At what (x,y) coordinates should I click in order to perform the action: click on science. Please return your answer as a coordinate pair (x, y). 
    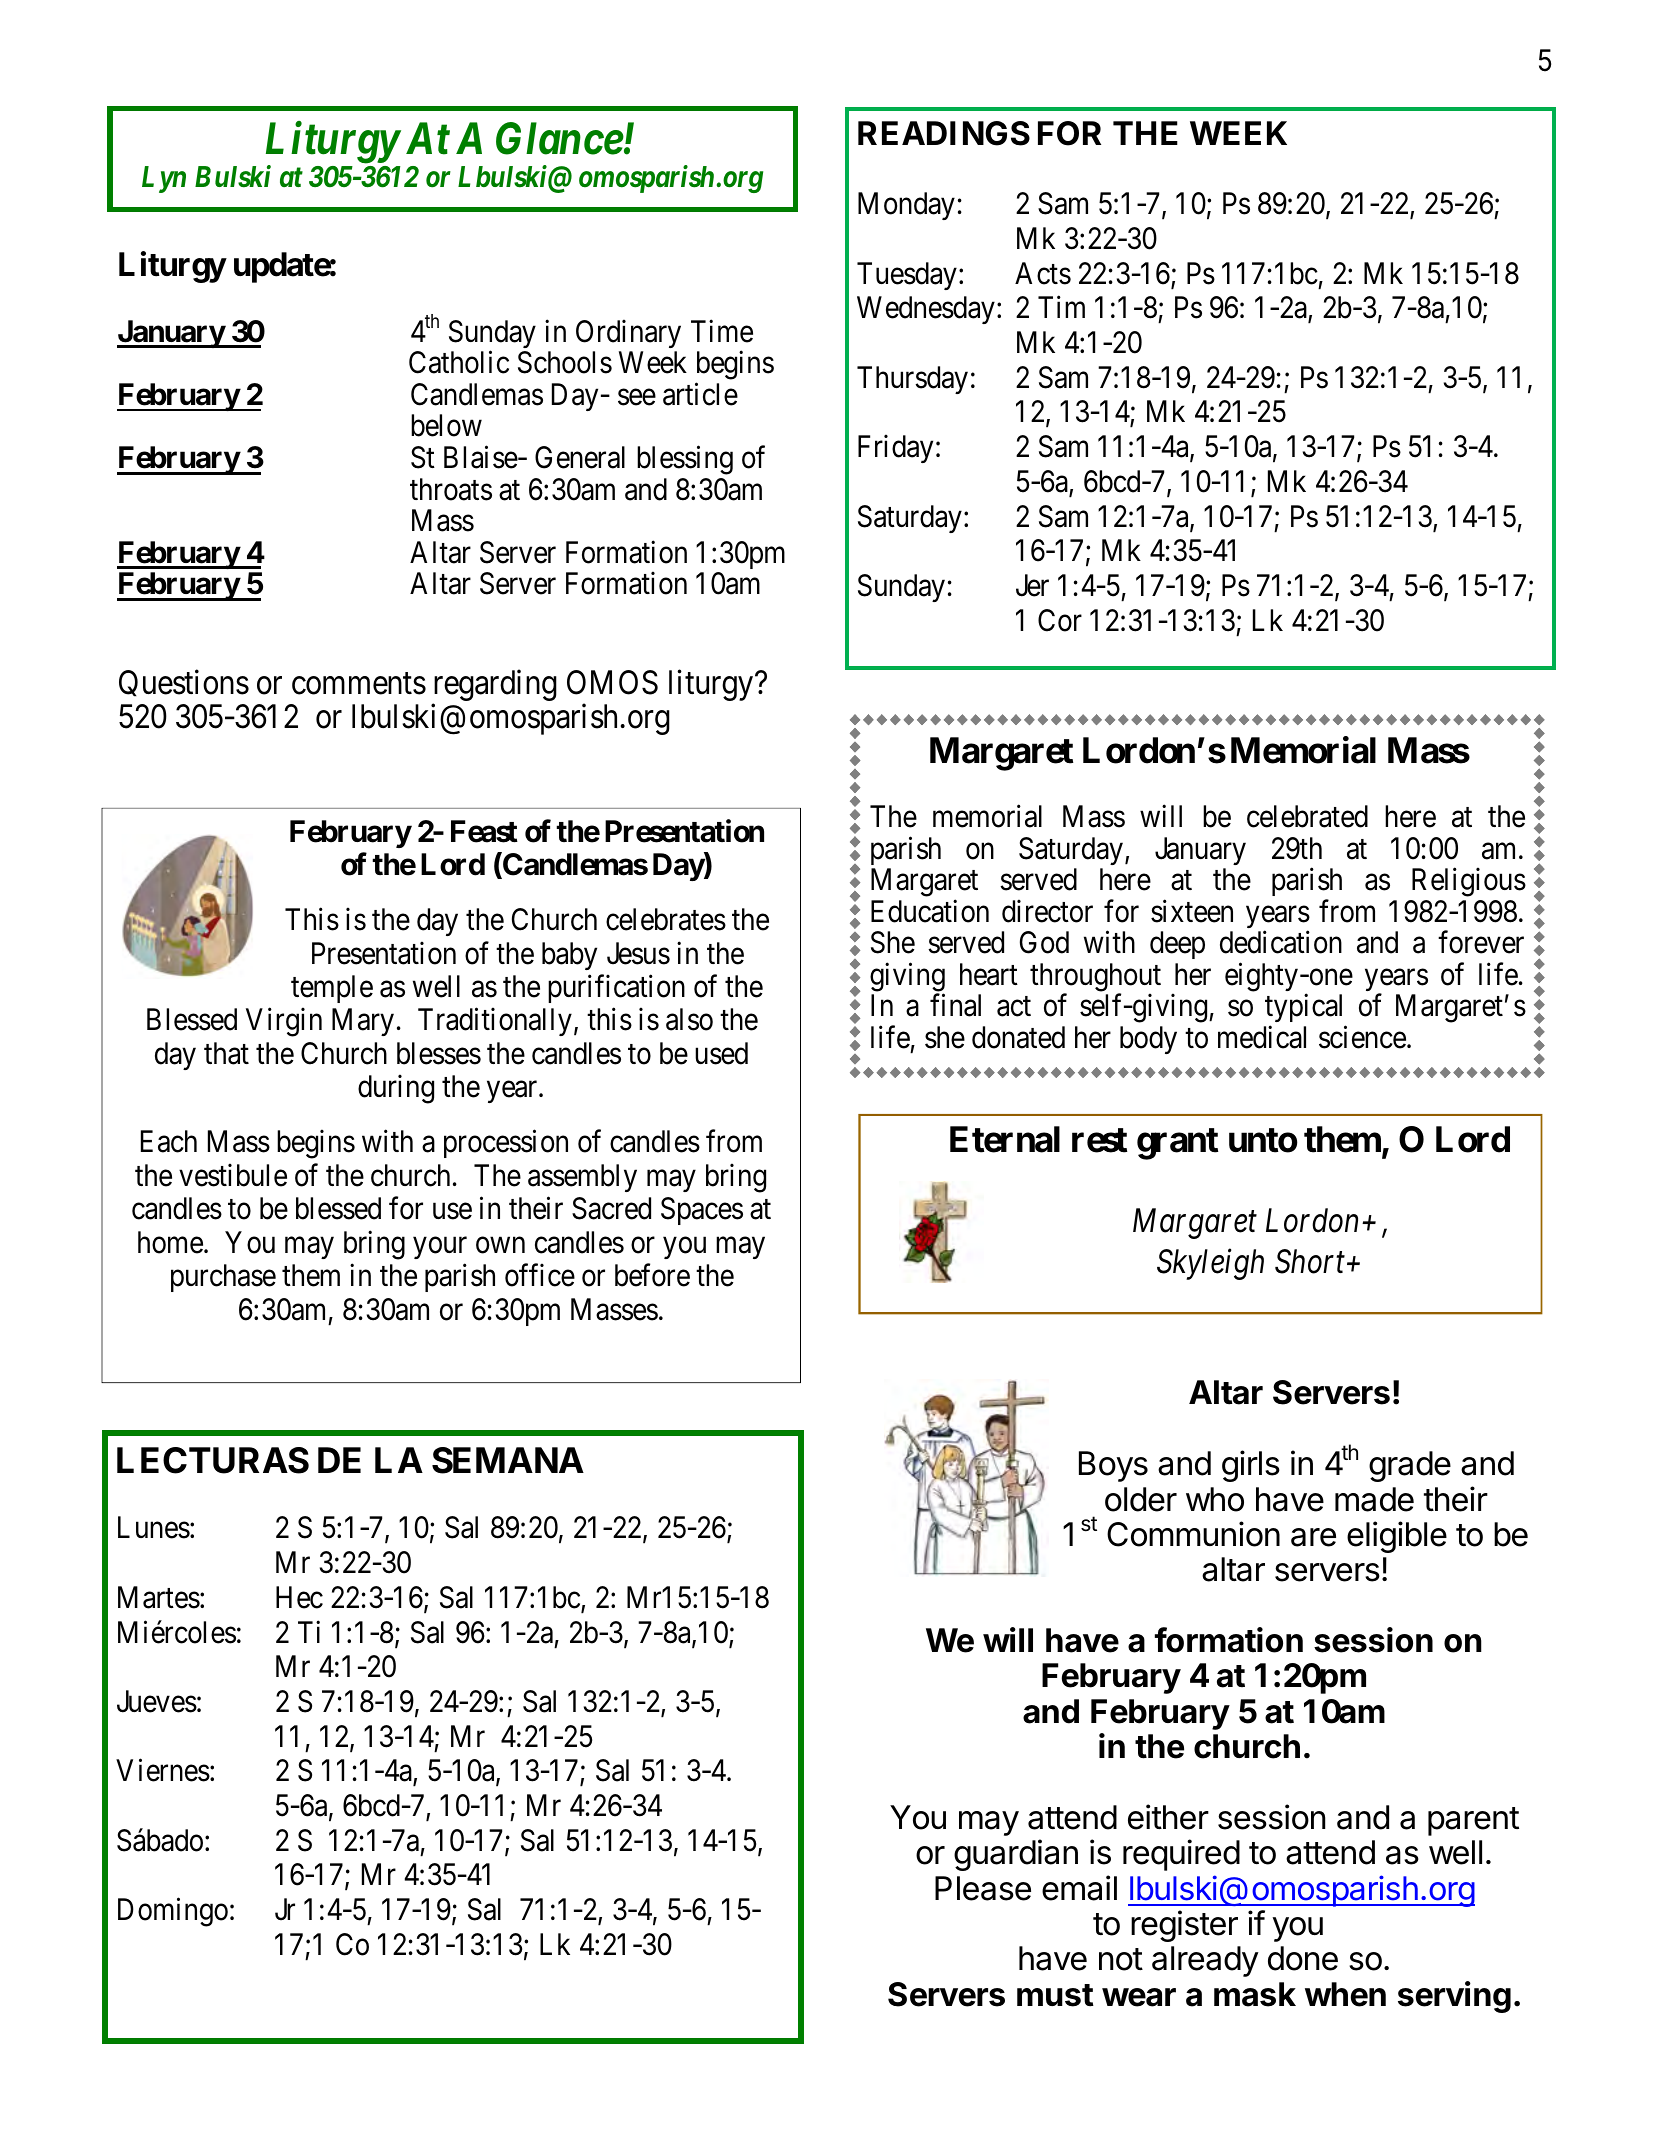
    Looking at the image, I should click on (1362, 1037).
